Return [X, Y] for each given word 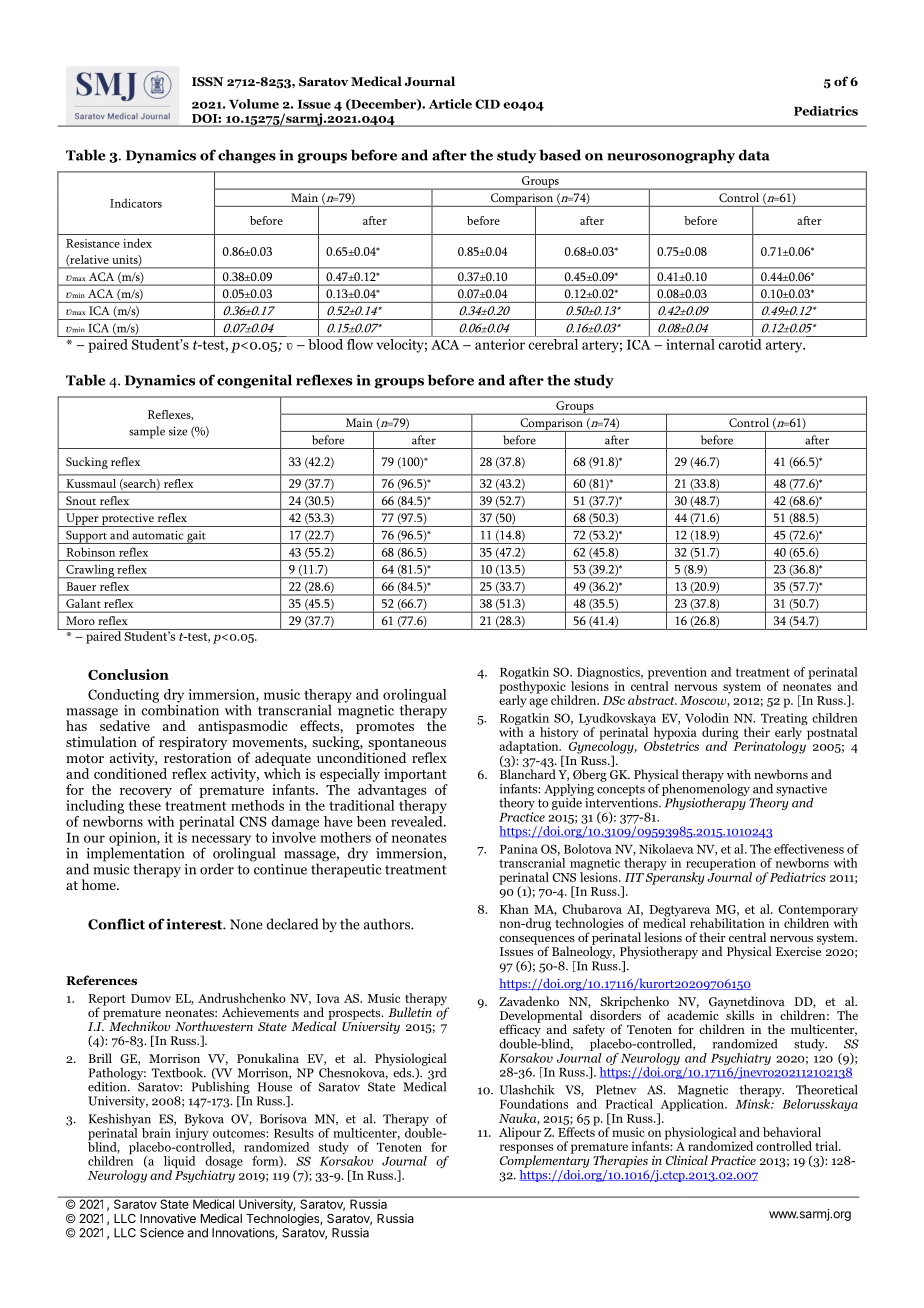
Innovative [168, 1218]
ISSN [207, 81]
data [754, 155]
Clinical [687, 1160]
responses [526, 1150]
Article [450, 104]
